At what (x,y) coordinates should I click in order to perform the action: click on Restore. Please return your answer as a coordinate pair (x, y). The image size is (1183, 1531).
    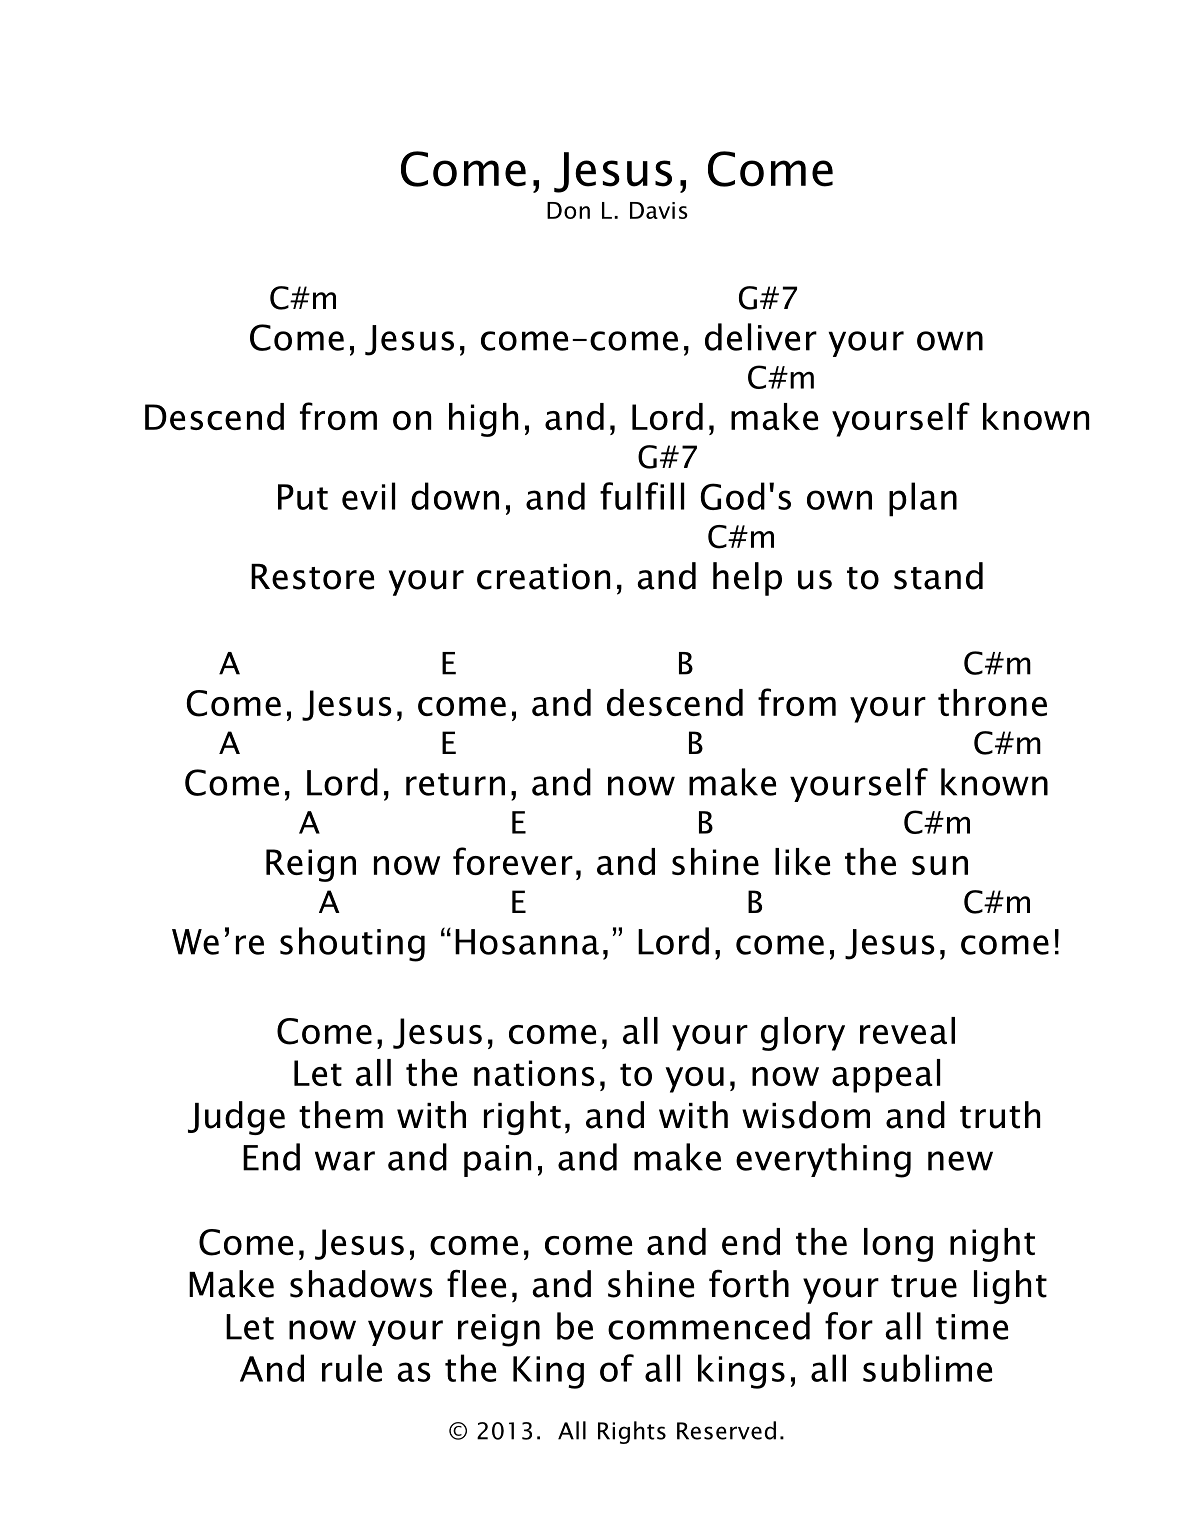
    Looking at the image, I should click on (313, 577).
